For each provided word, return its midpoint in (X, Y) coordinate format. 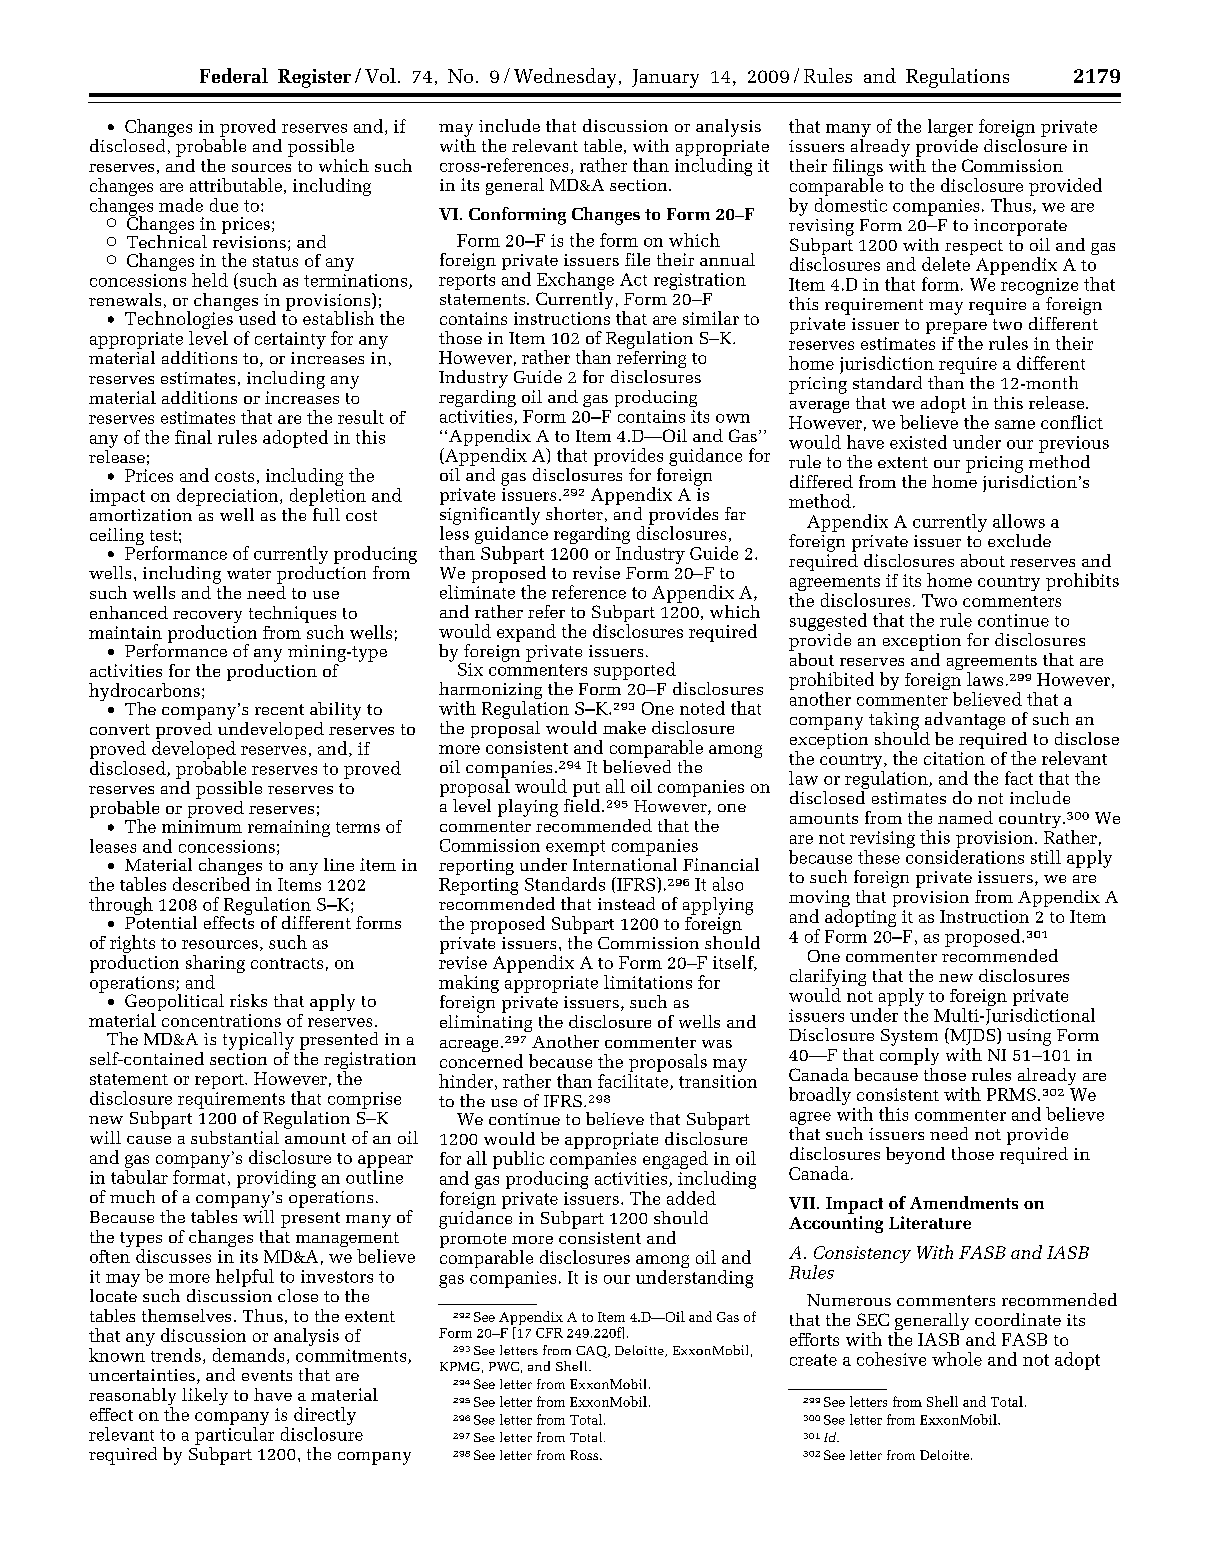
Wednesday (565, 78)
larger (950, 128)
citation (954, 758)
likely (205, 1396)
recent (279, 709)
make (624, 727)
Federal (234, 75)
